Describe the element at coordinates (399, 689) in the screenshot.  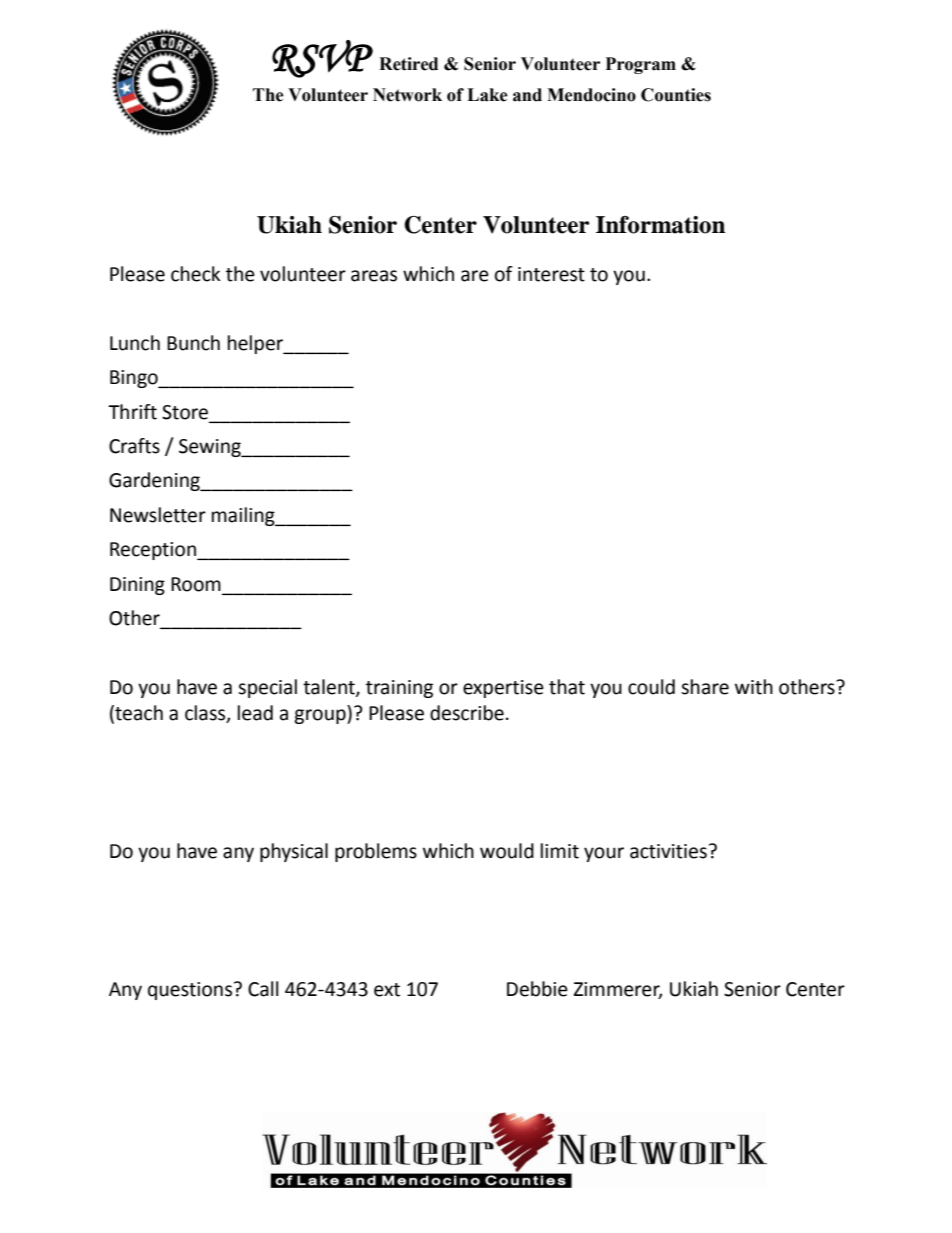
I see `training` at that location.
